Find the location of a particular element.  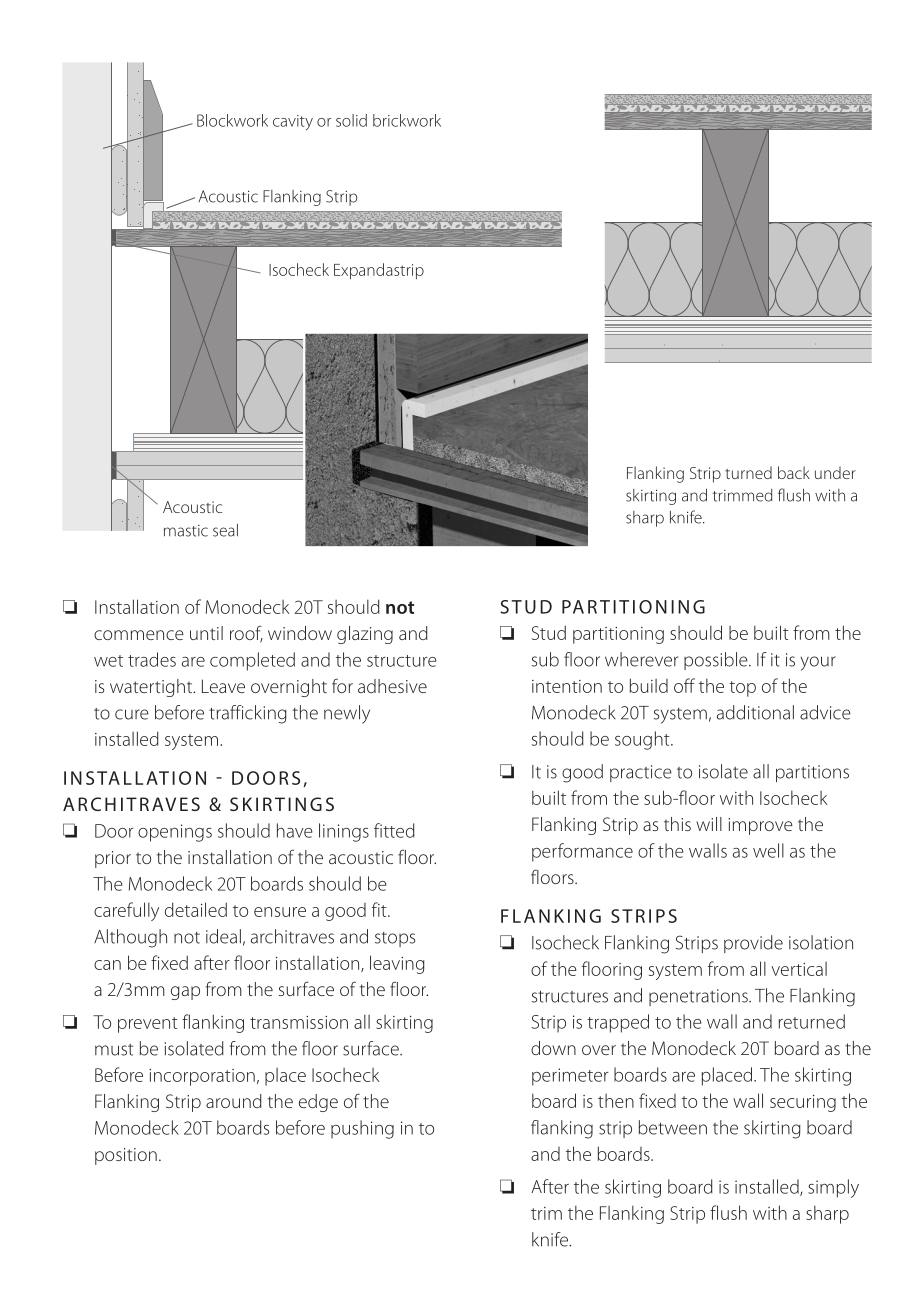

brickwork is located at coordinates (407, 120).
